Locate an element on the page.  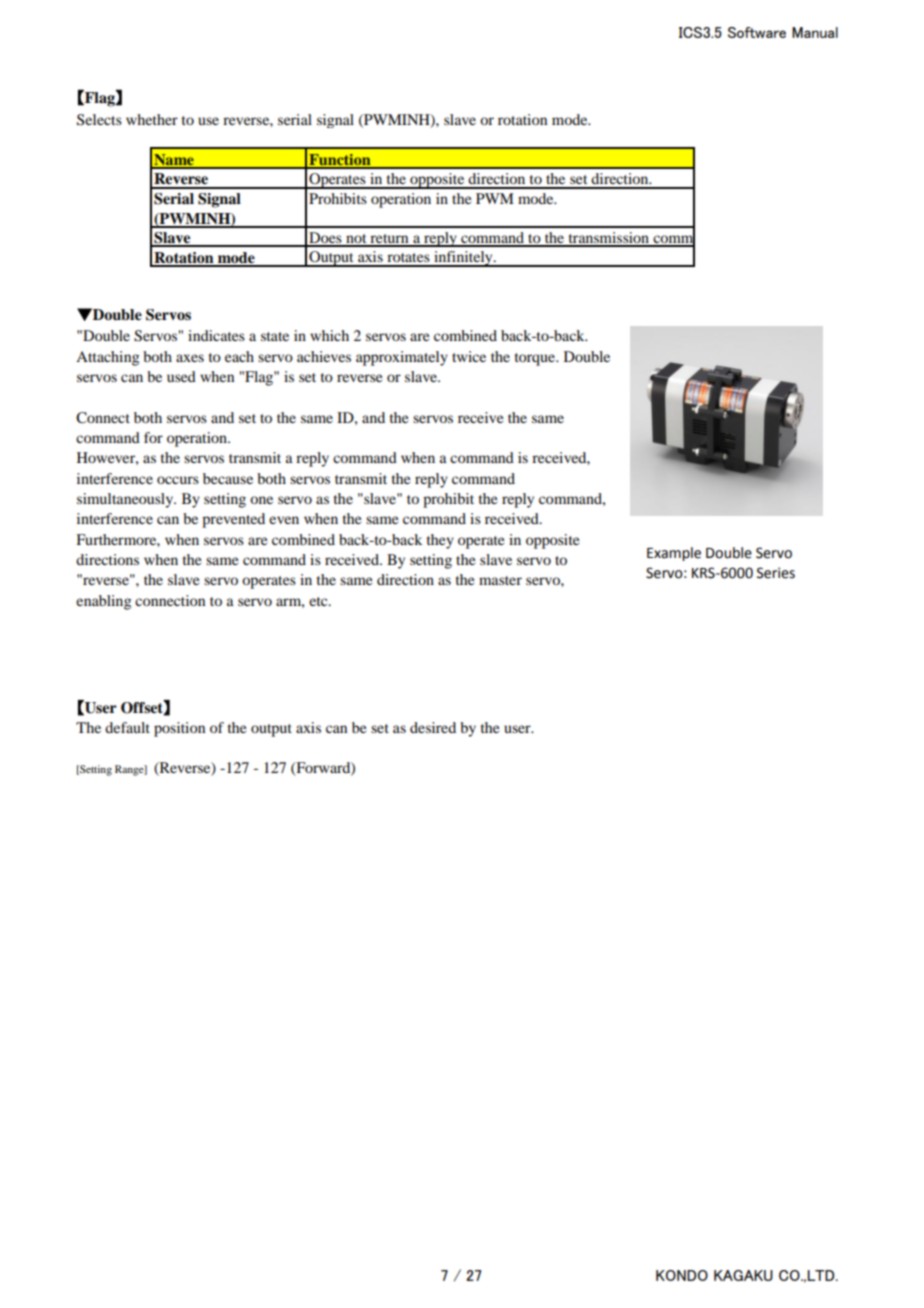
twice is located at coordinates (469, 356).
